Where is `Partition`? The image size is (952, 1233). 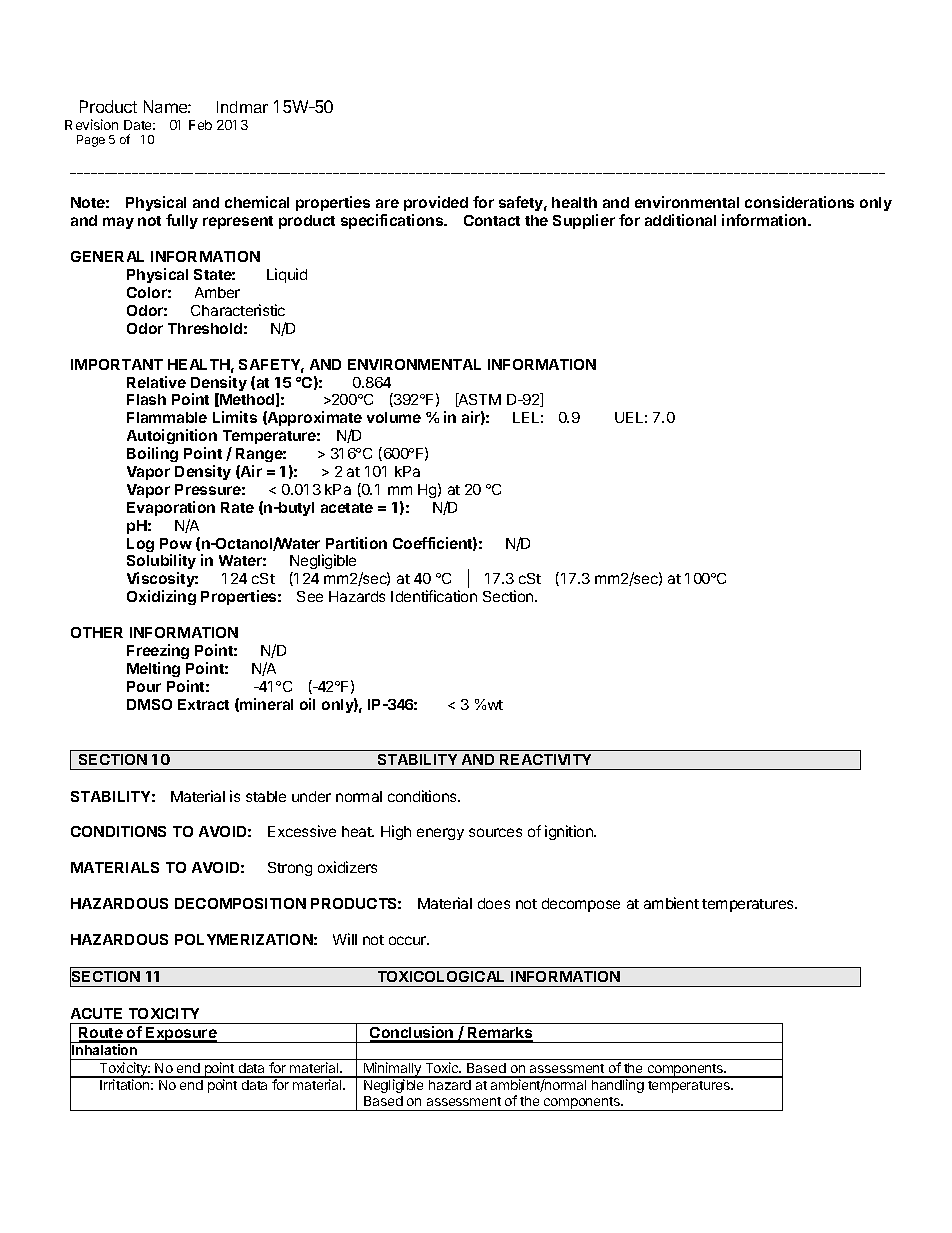
Partition is located at coordinates (356, 543).
